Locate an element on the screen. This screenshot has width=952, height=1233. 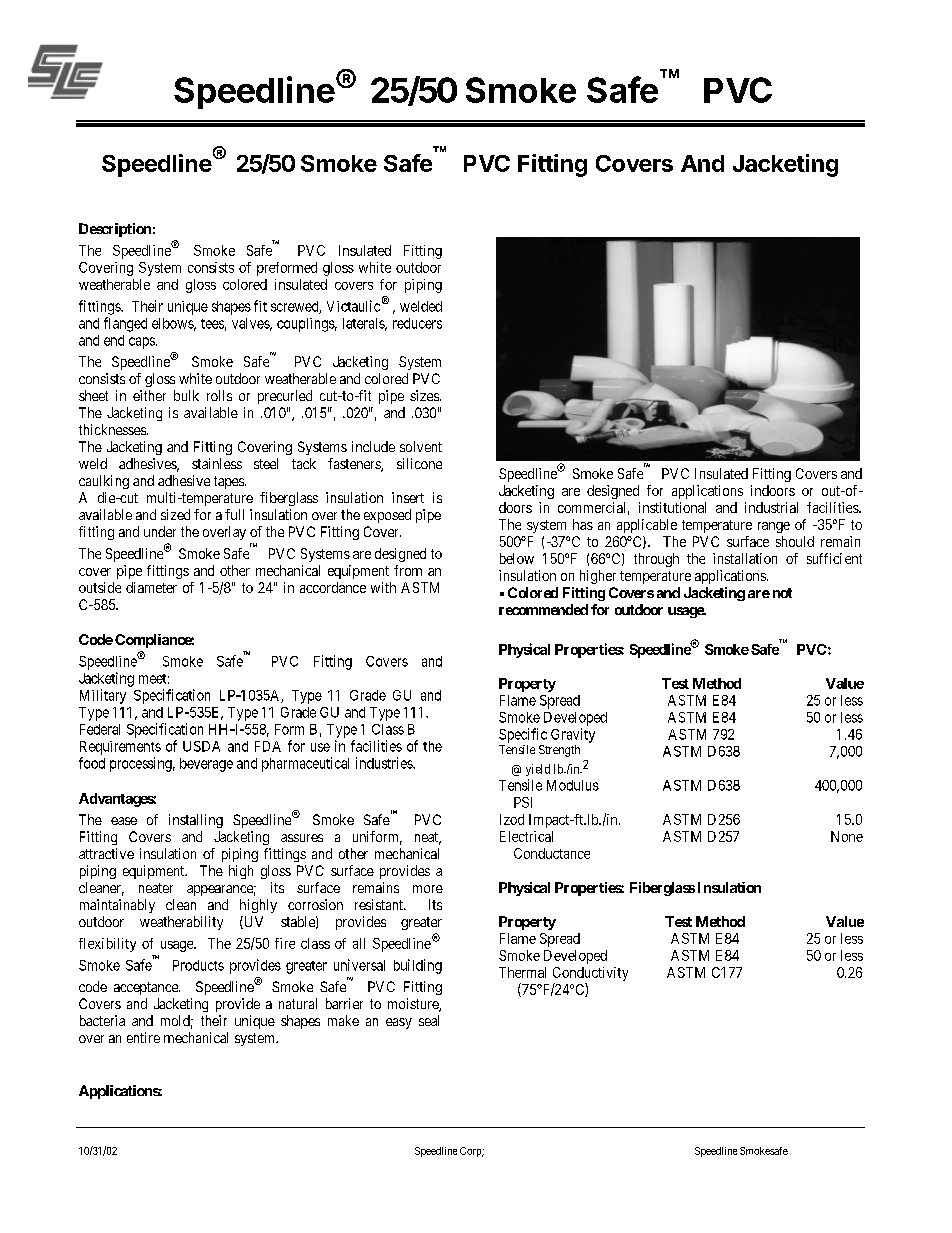
entire is located at coordinates (143, 1037).
